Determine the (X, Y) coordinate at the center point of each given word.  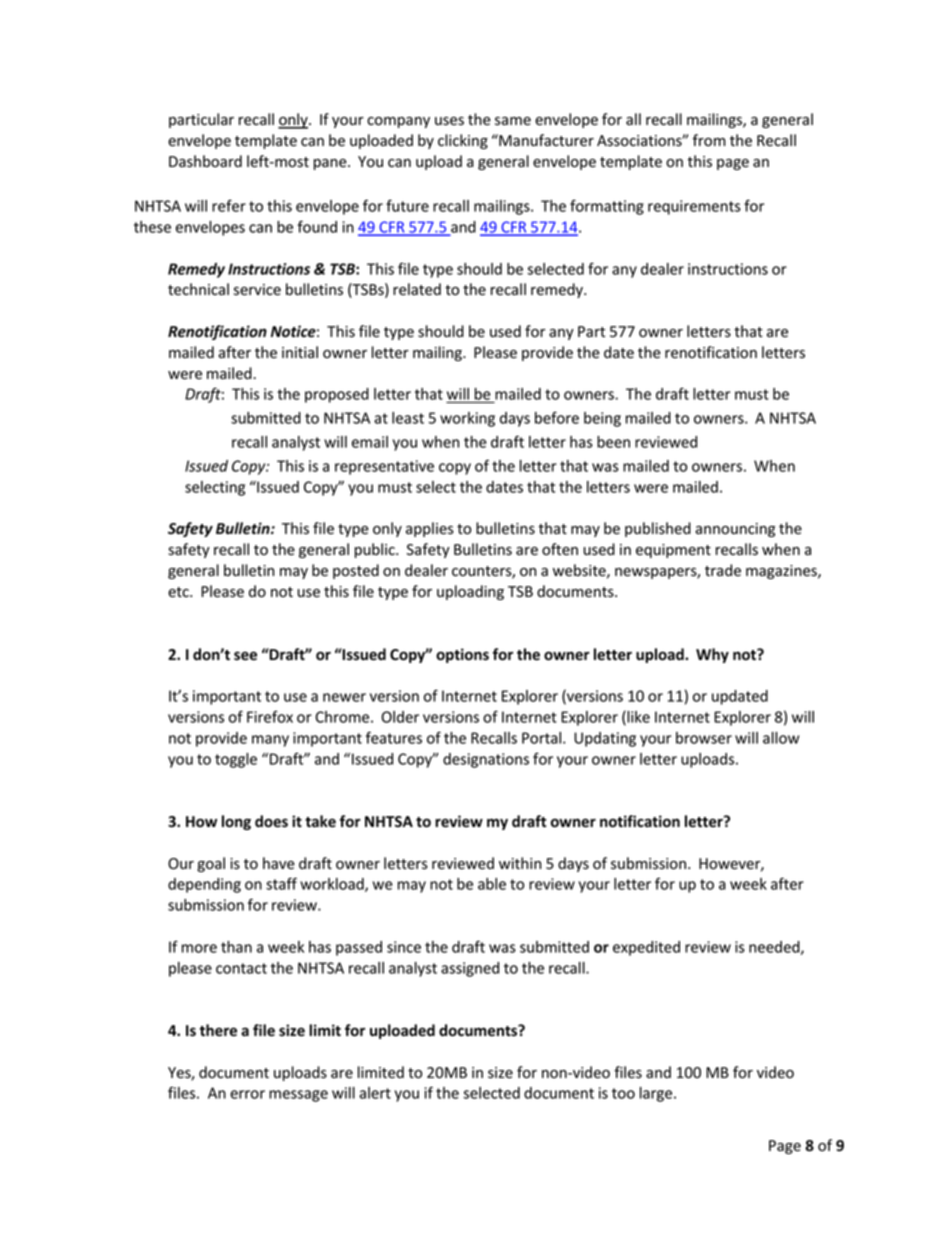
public (376, 550)
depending (204, 885)
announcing (735, 530)
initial (300, 352)
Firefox (270, 717)
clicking (463, 141)
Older (400, 717)
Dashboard (205, 161)
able (492, 884)
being (602, 419)
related (417, 289)
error (247, 1094)
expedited (646, 948)
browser (704, 738)
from (709, 140)
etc (179, 592)
